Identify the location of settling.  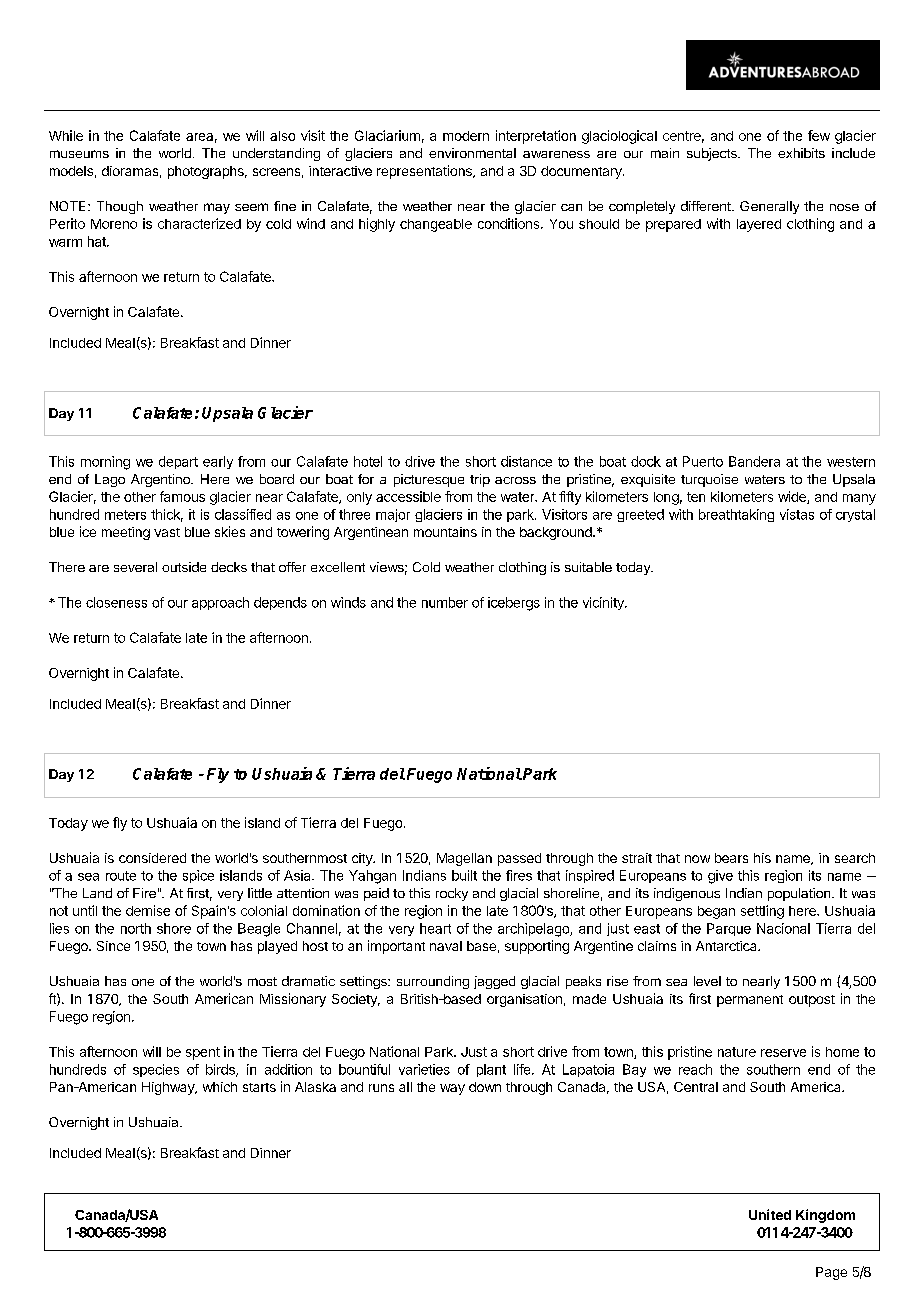
(762, 912).
